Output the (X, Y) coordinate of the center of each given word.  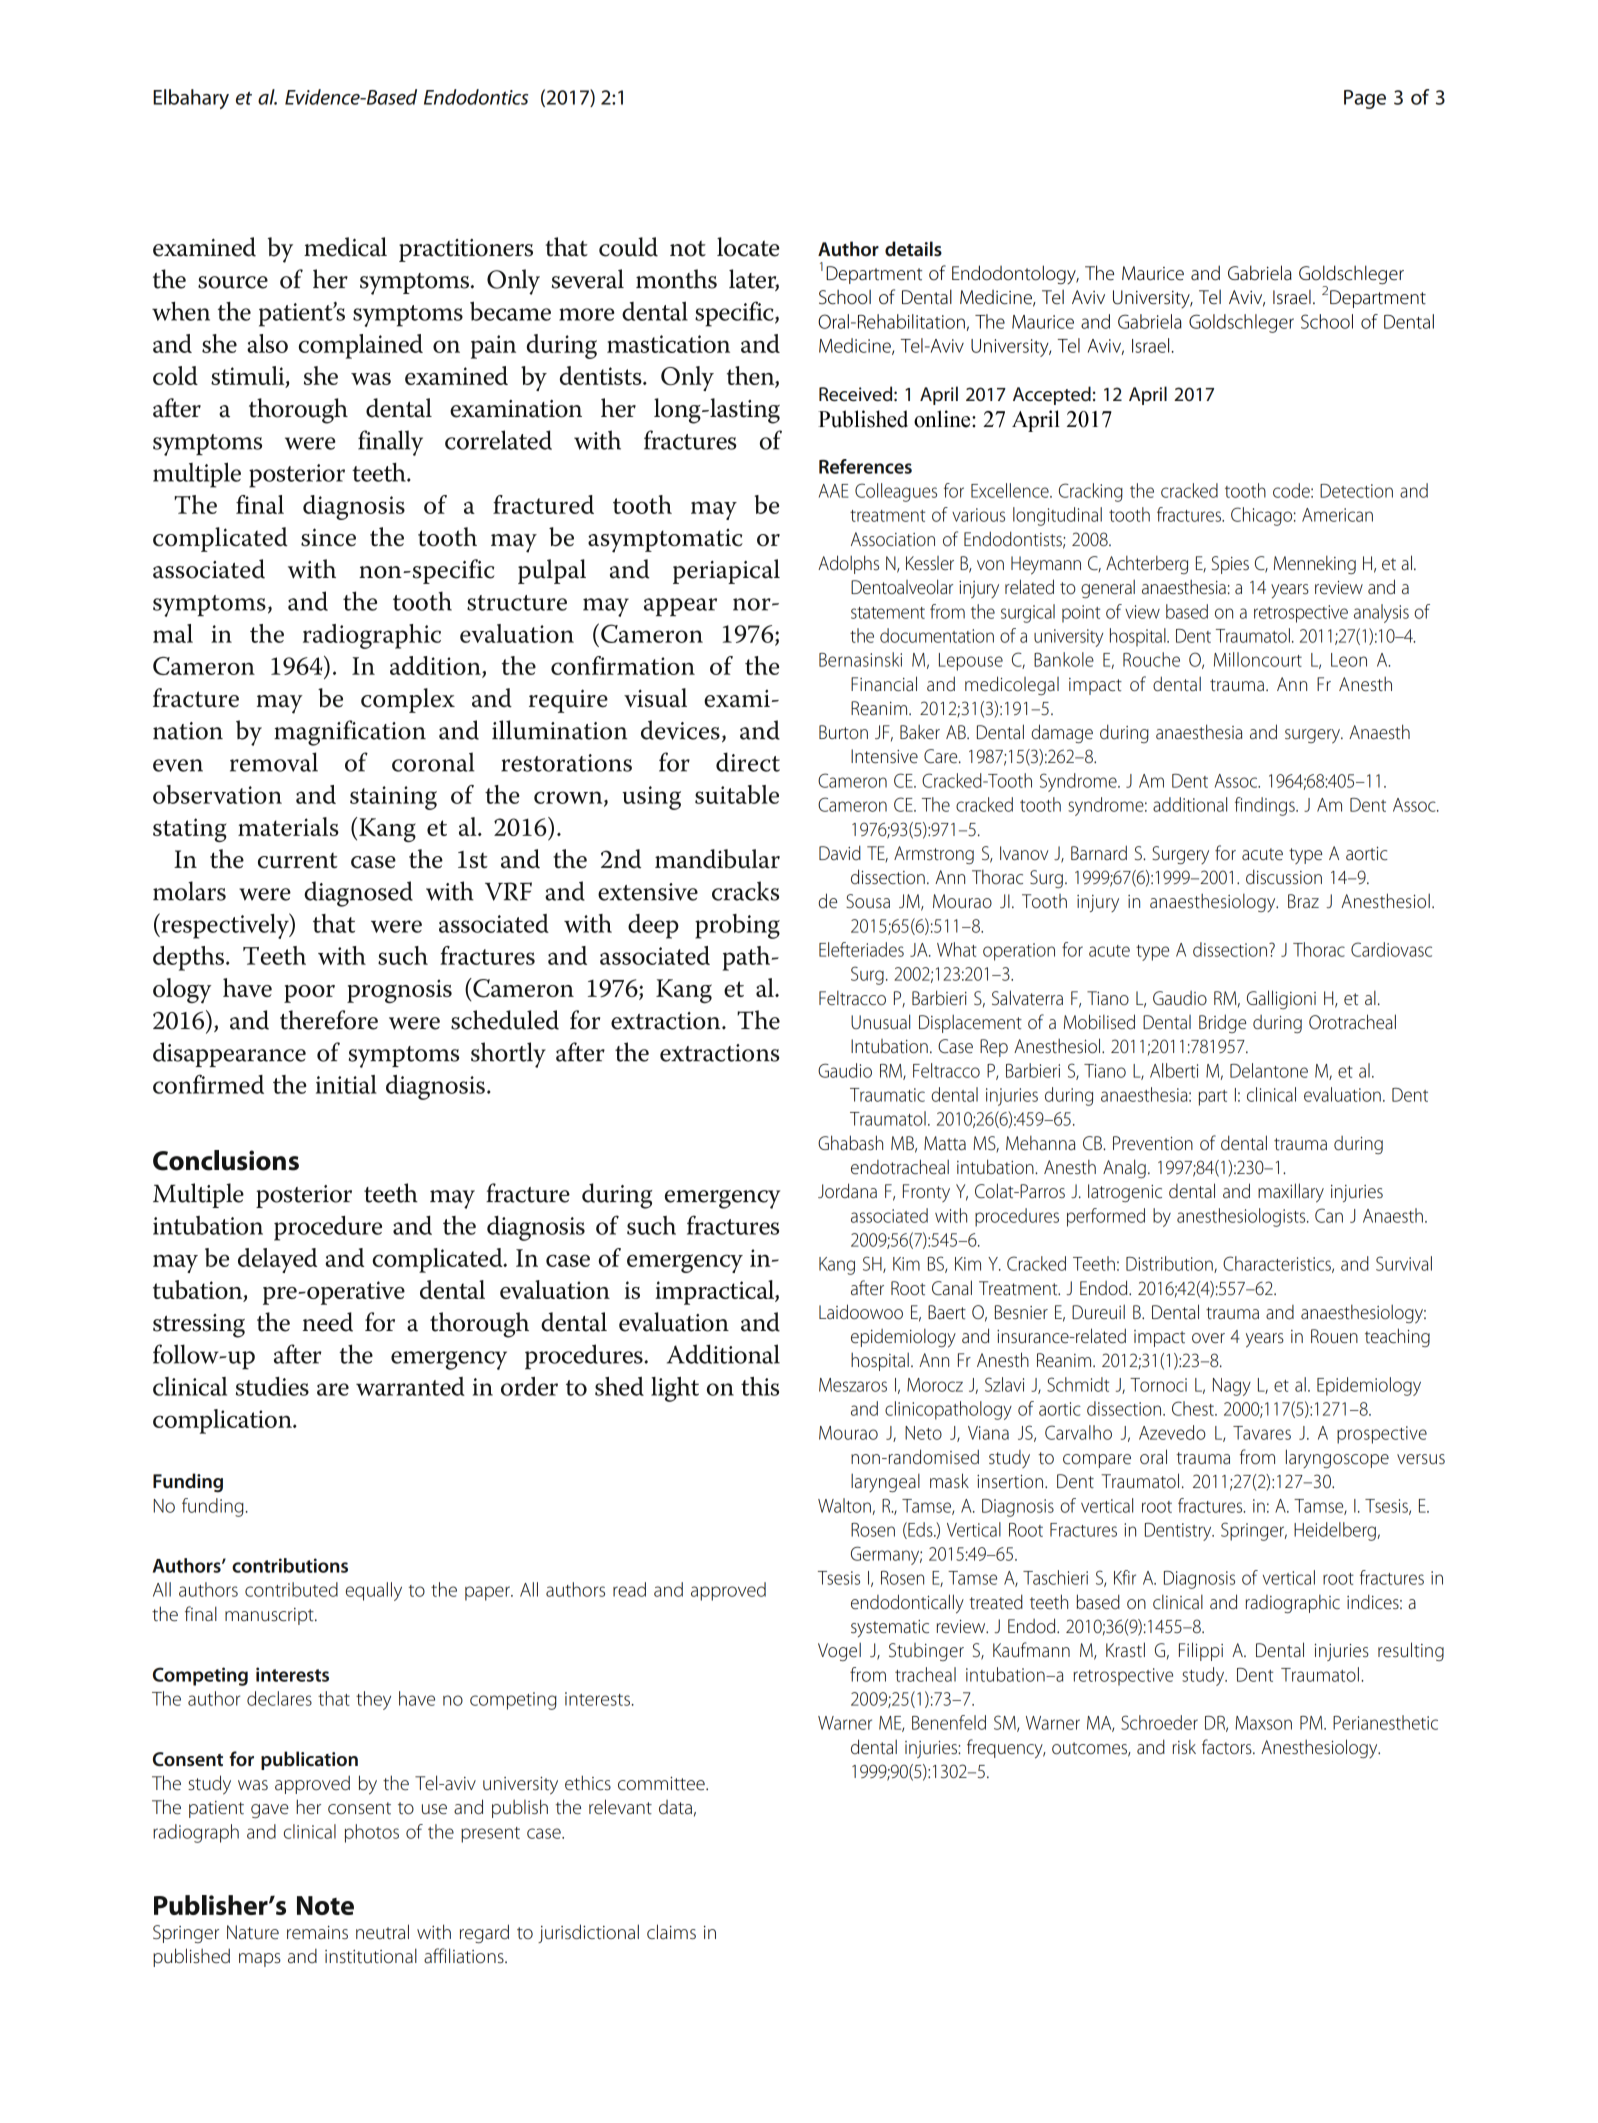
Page (1365, 99)
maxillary (1291, 1193)
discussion (1284, 877)
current (298, 861)
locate (748, 247)
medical (345, 247)
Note (325, 1905)
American (1337, 515)
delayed (277, 1260)
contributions (290, 1565)
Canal (952, 1288)
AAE (833, 491)
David (840, 852)
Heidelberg (1335, 1531)
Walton (844, 1505)
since (328, 537)
